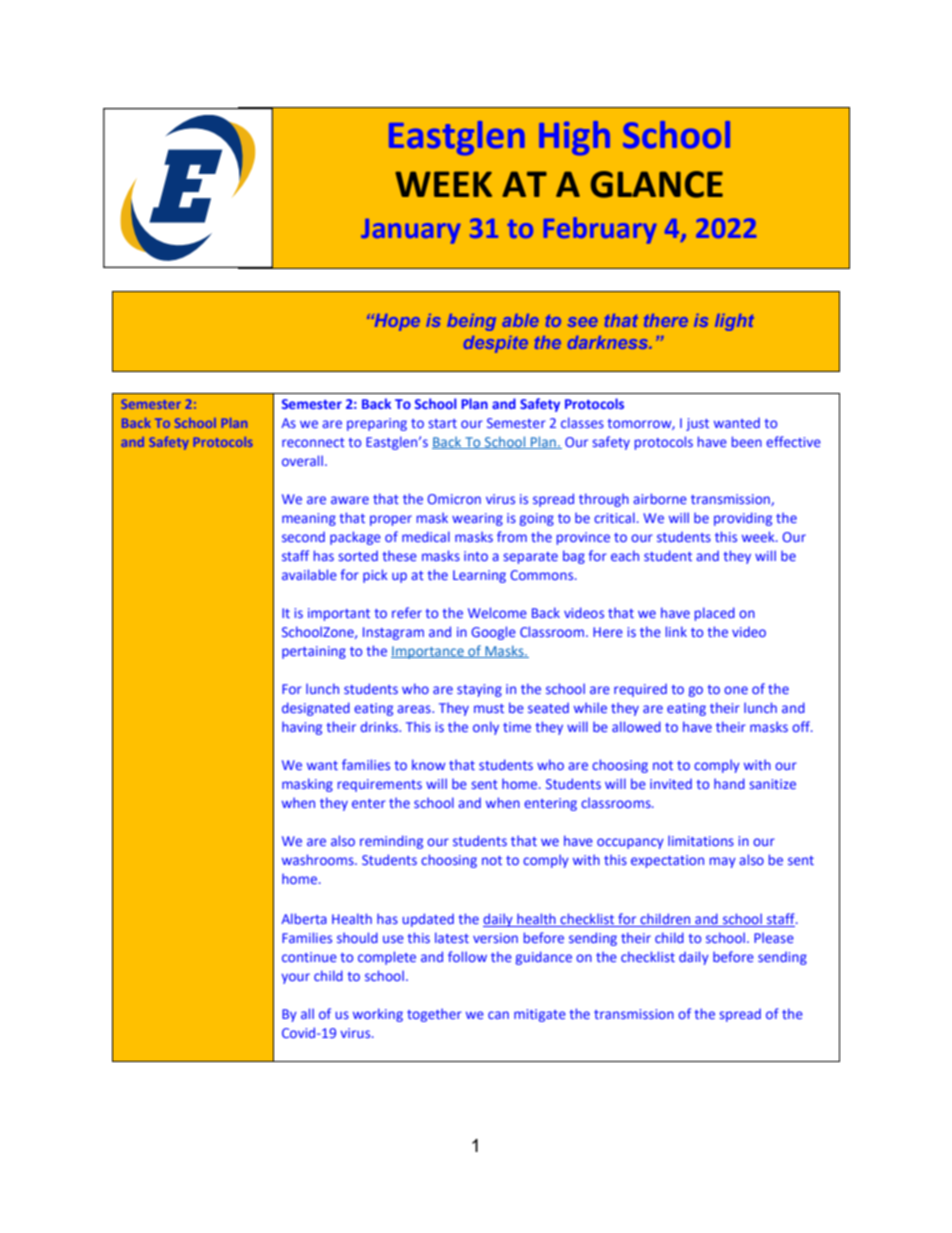 Image resolution: width=952 pixels, height=1233 pixels. Describe the element at coordinates (657, 184) in the screenshot. I see `GLANCE` at that location.
